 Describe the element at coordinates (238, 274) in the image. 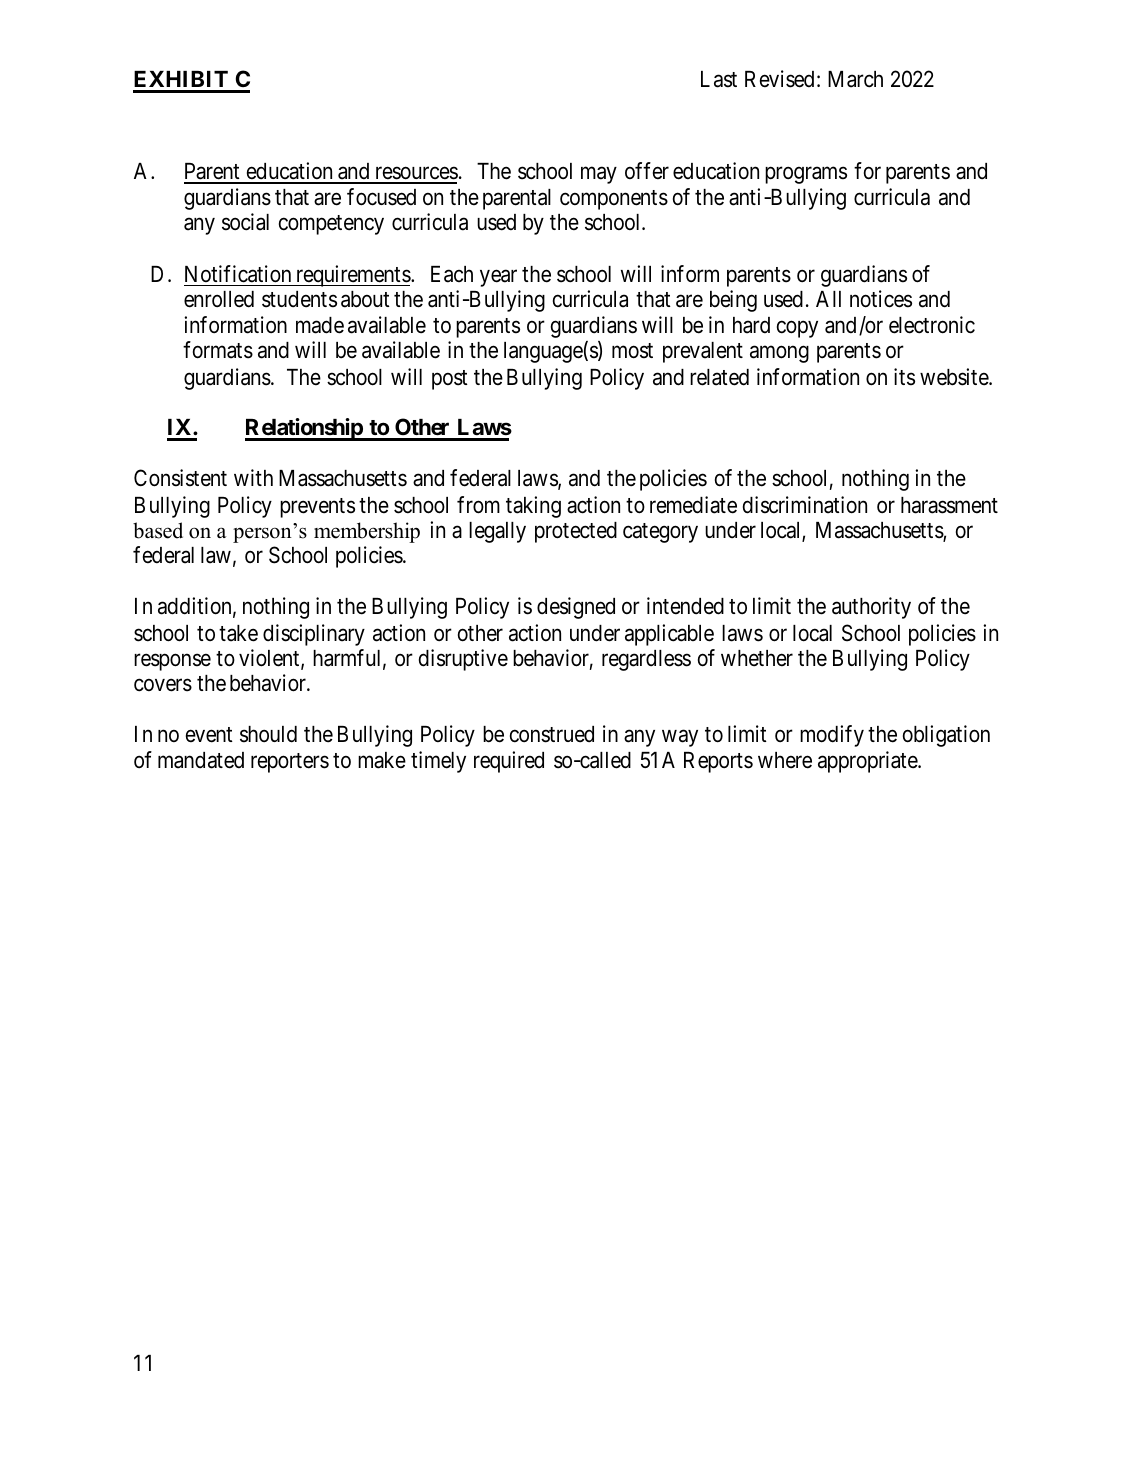

I see `Notification` at that location.
